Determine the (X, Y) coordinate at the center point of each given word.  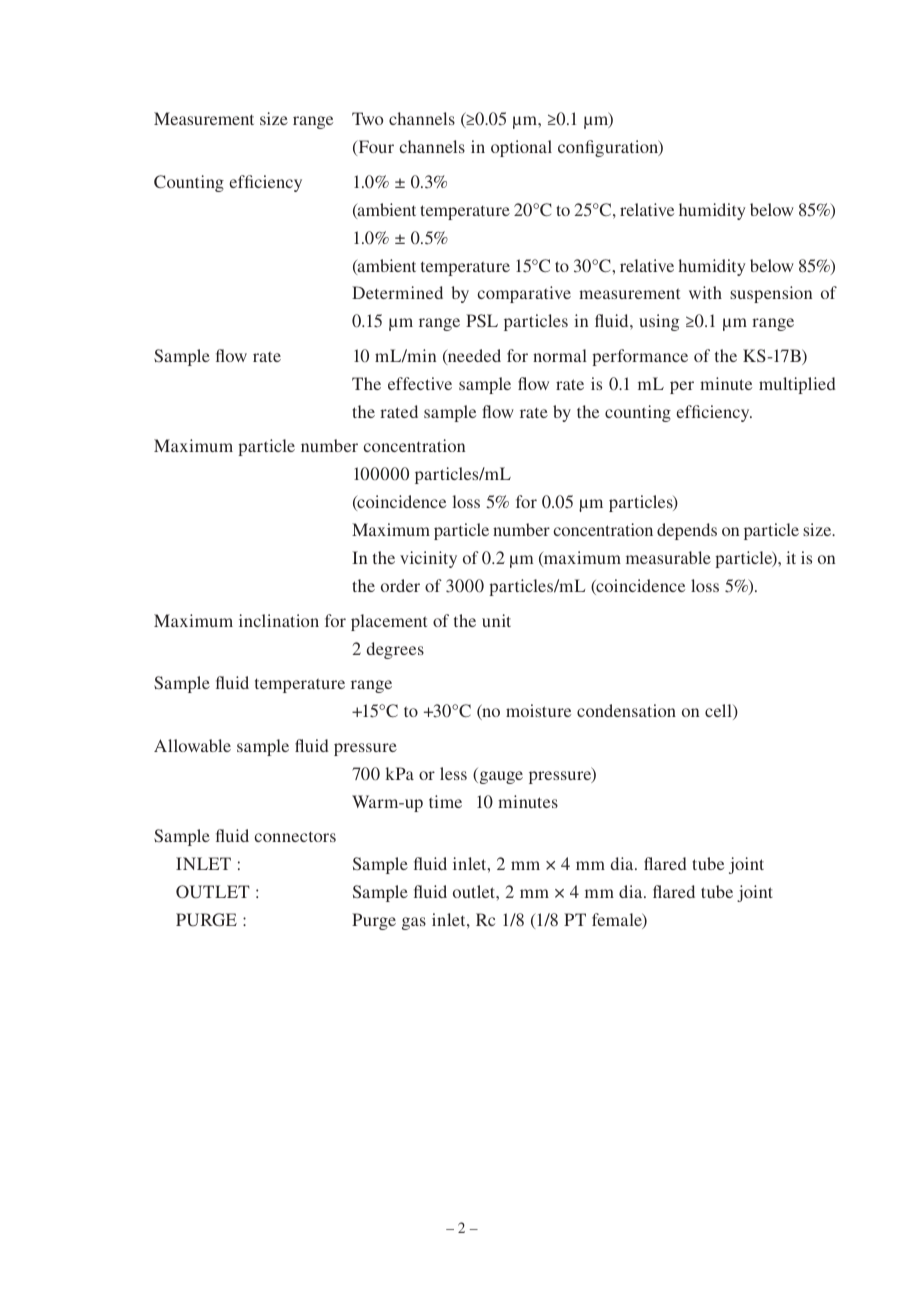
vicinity (428, 559)
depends (687, 531)
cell (719, 712)
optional (521, 148)
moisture (538, 710)
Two (367, 118)
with (705, 292)
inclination (279, 620)
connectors (295, 836)
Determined (397, 292)
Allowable (192, 745)
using (659, 322)
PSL (482, 320)
